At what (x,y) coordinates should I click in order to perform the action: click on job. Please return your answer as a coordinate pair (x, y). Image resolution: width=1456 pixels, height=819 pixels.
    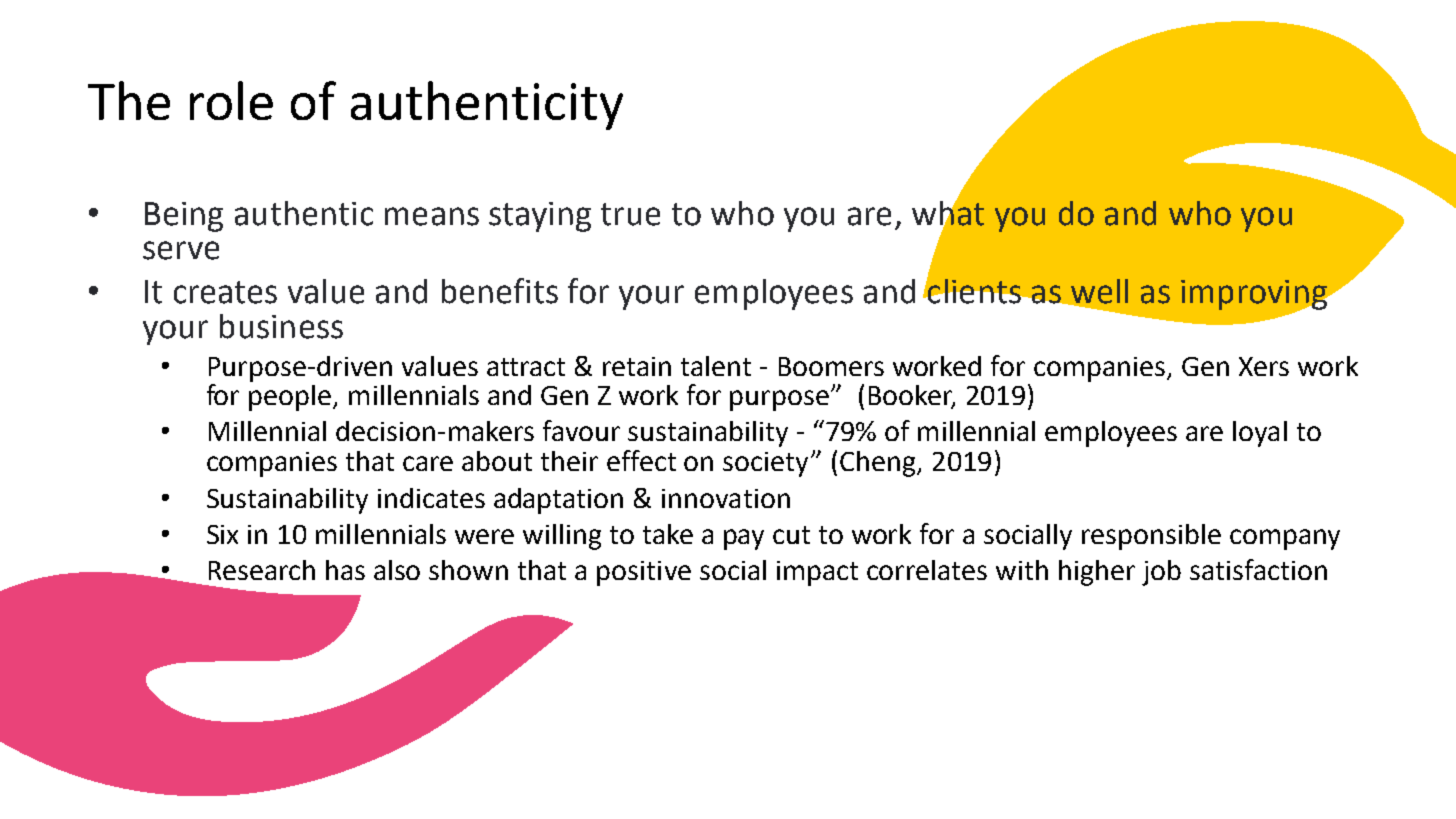
    Looking at the image, I should click on (1161, 573).
